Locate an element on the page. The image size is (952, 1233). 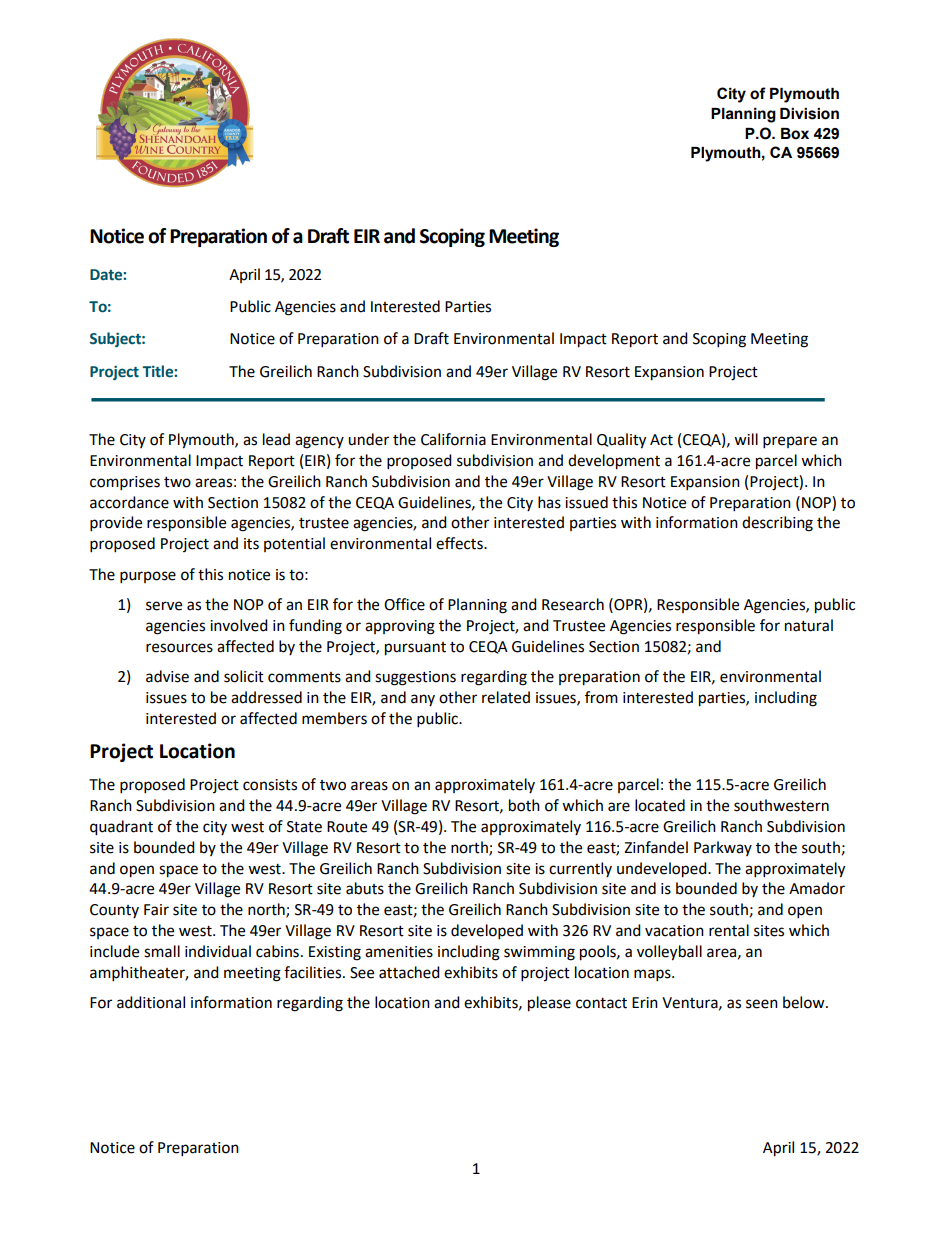
Title is located at coordinates (159, 371).
